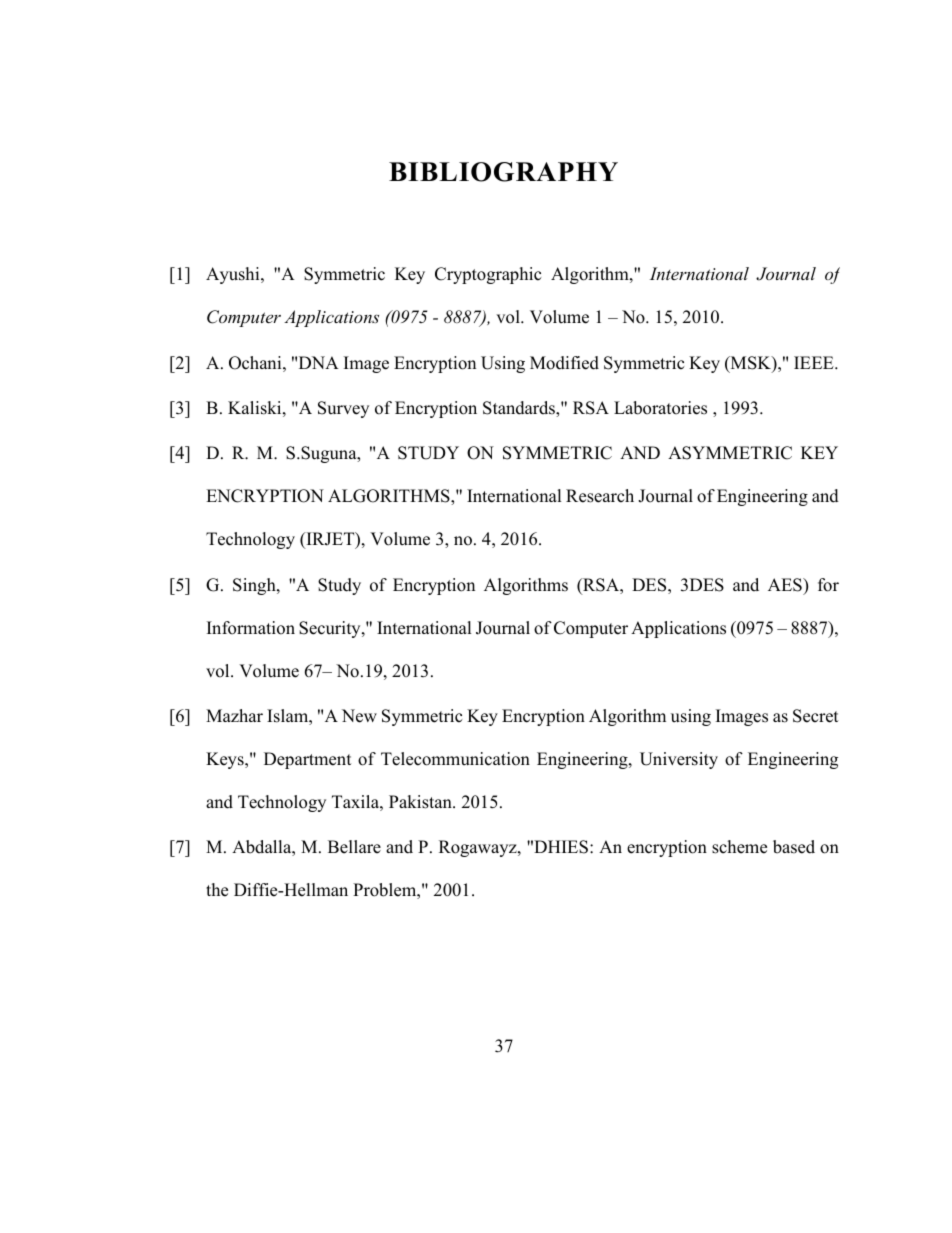  What do you see at coordinates (255, 586) in the screenshot?
I see `Singh` at bounding box center [255, 586].
